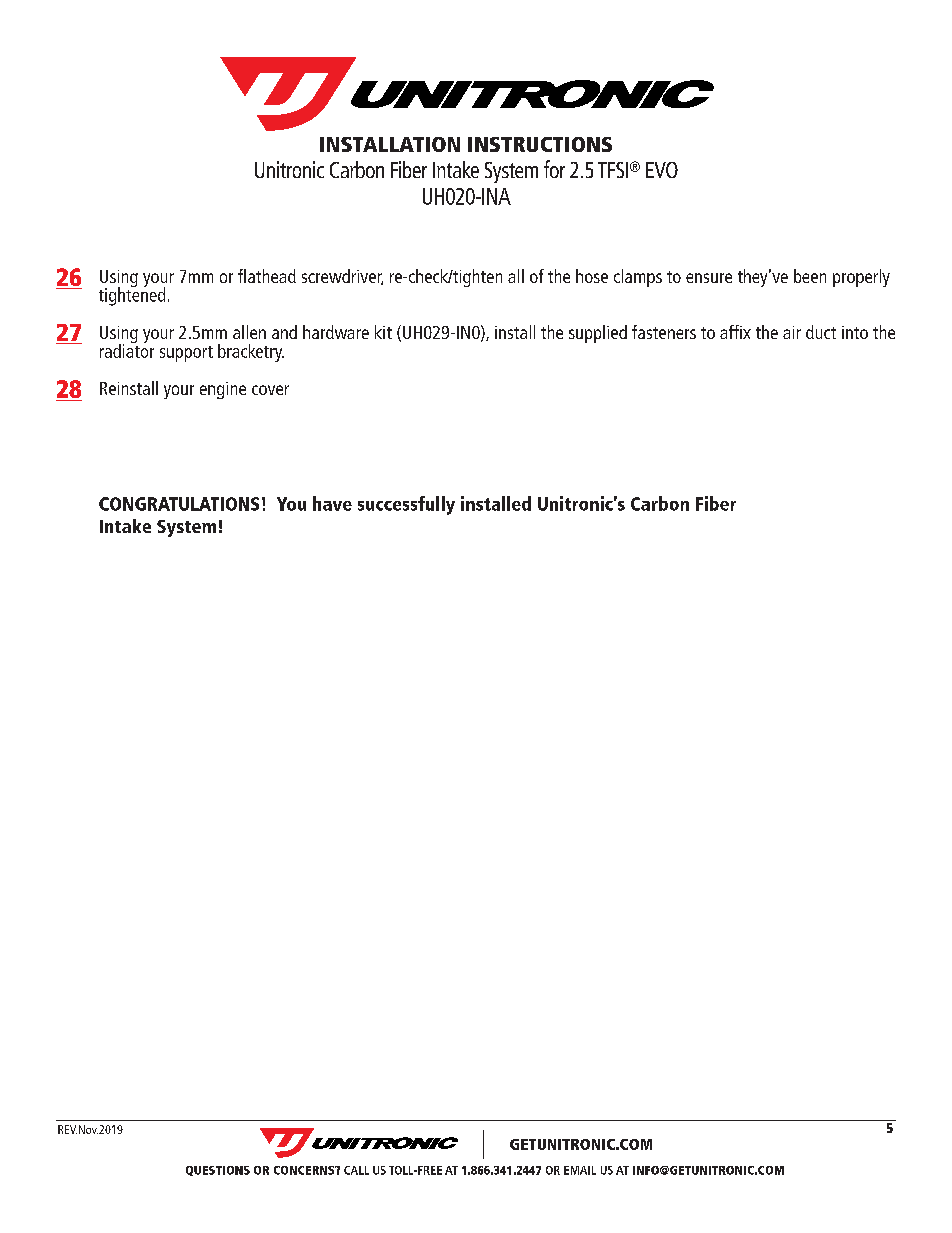 The width and height of the image is (952, 1233). I want to click on cover, so click(270, 390).
